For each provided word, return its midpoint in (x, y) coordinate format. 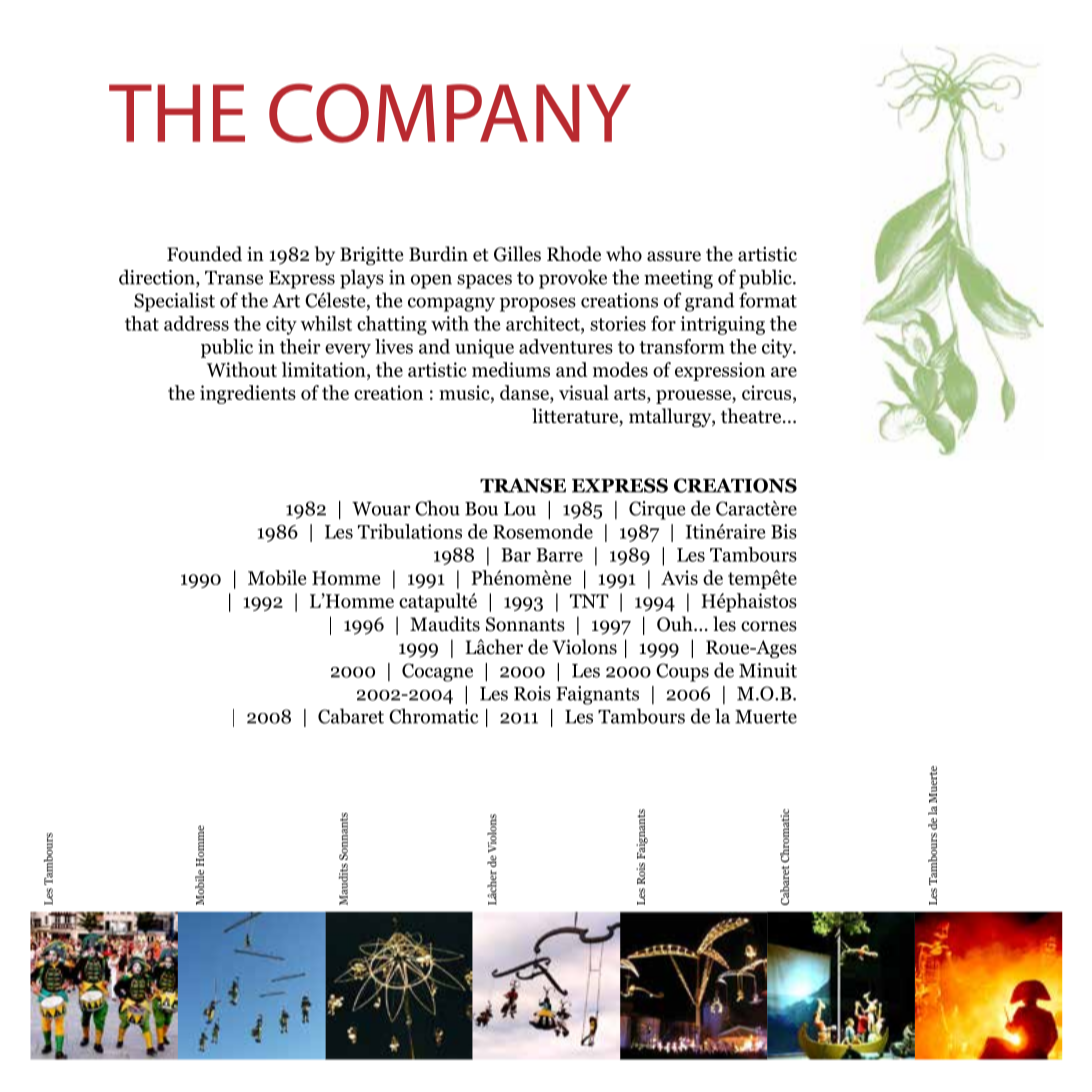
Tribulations (410, 531)
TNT (589, 601)
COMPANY (450, 113)
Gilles (517, 254)
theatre (752, 416)
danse (525, 392)
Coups (682, 672)
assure (674, 256)
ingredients (248, 394)
